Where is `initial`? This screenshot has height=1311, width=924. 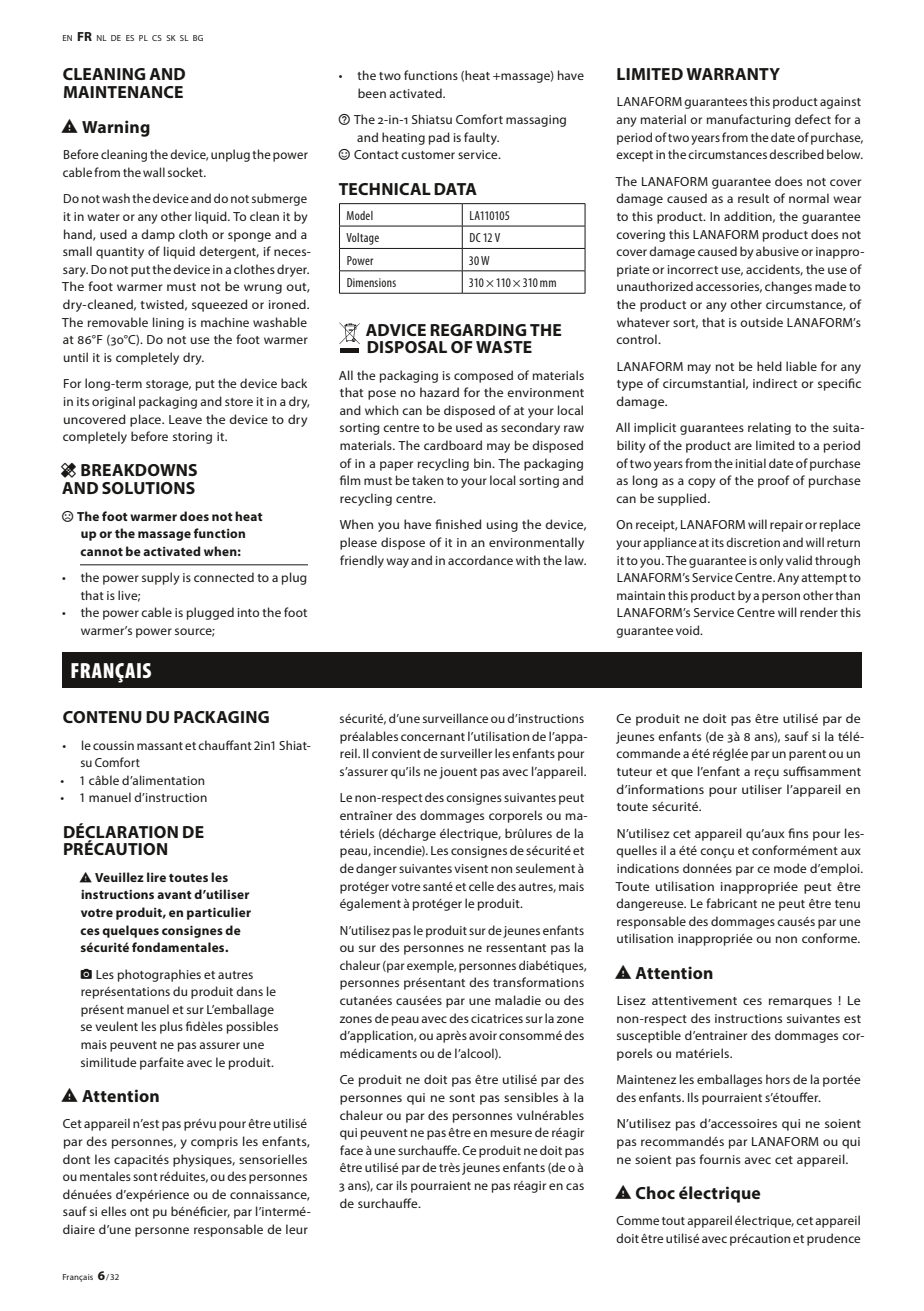
initial is located at coordinates (751, 463).
